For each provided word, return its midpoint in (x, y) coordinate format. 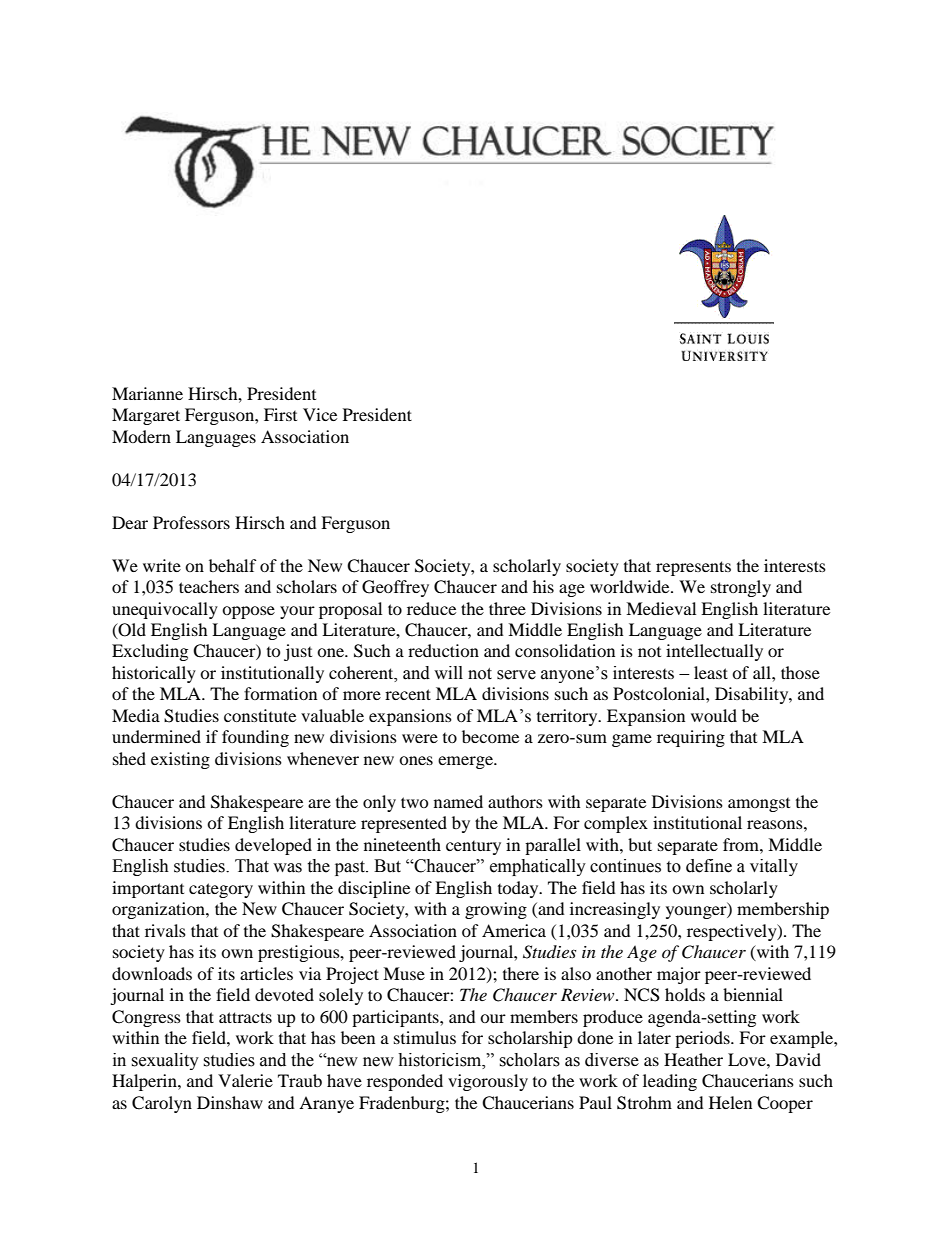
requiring (691, 738)
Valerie (245, 1080)
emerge (466, 762)
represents (693, 568)
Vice (320, 414)
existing (180, 760)
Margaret (146, 416)
